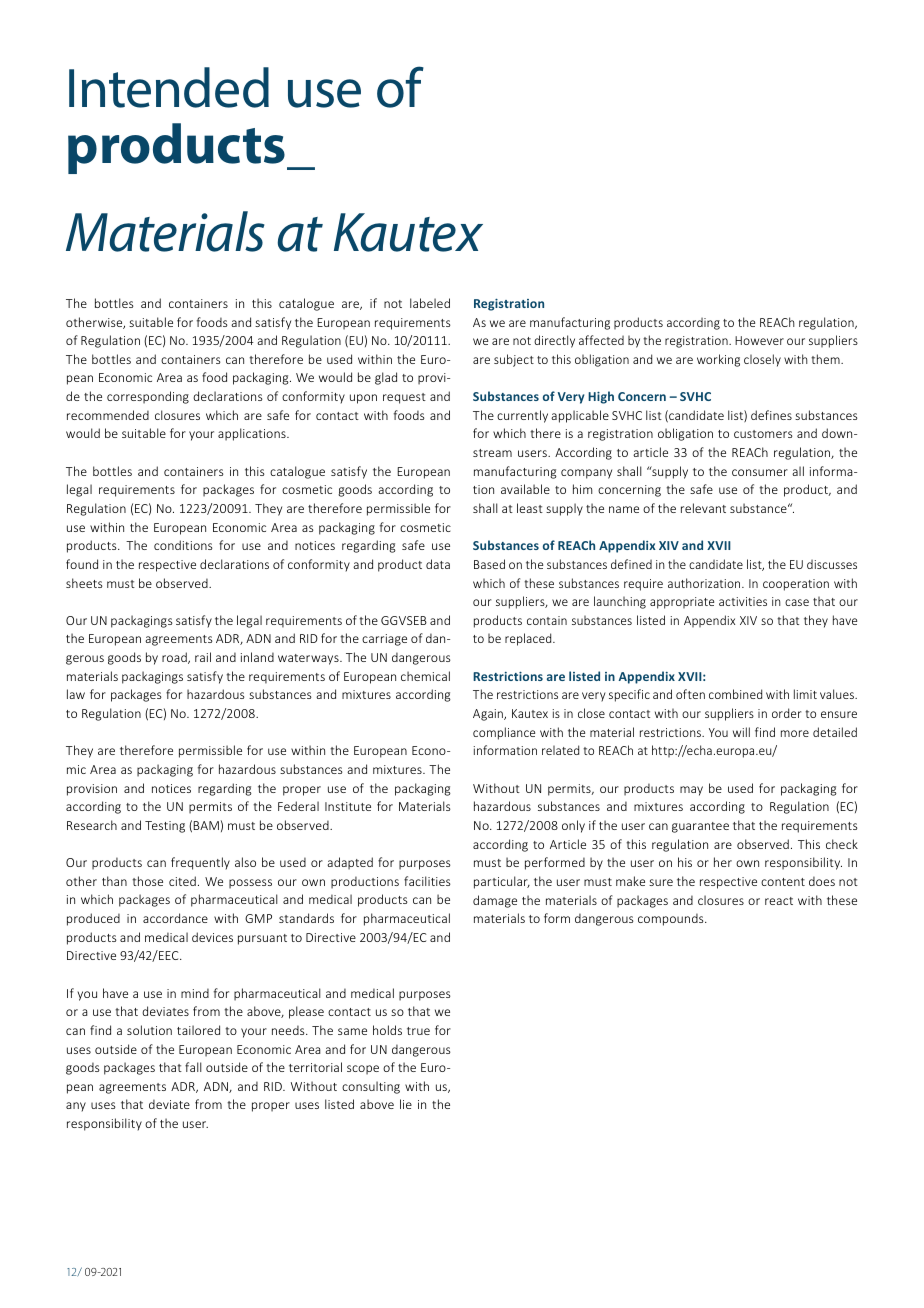 The image size is (924, 1308). Describe the element at coordinates (148, 397) in the page. I see `corresponding` at that location.
